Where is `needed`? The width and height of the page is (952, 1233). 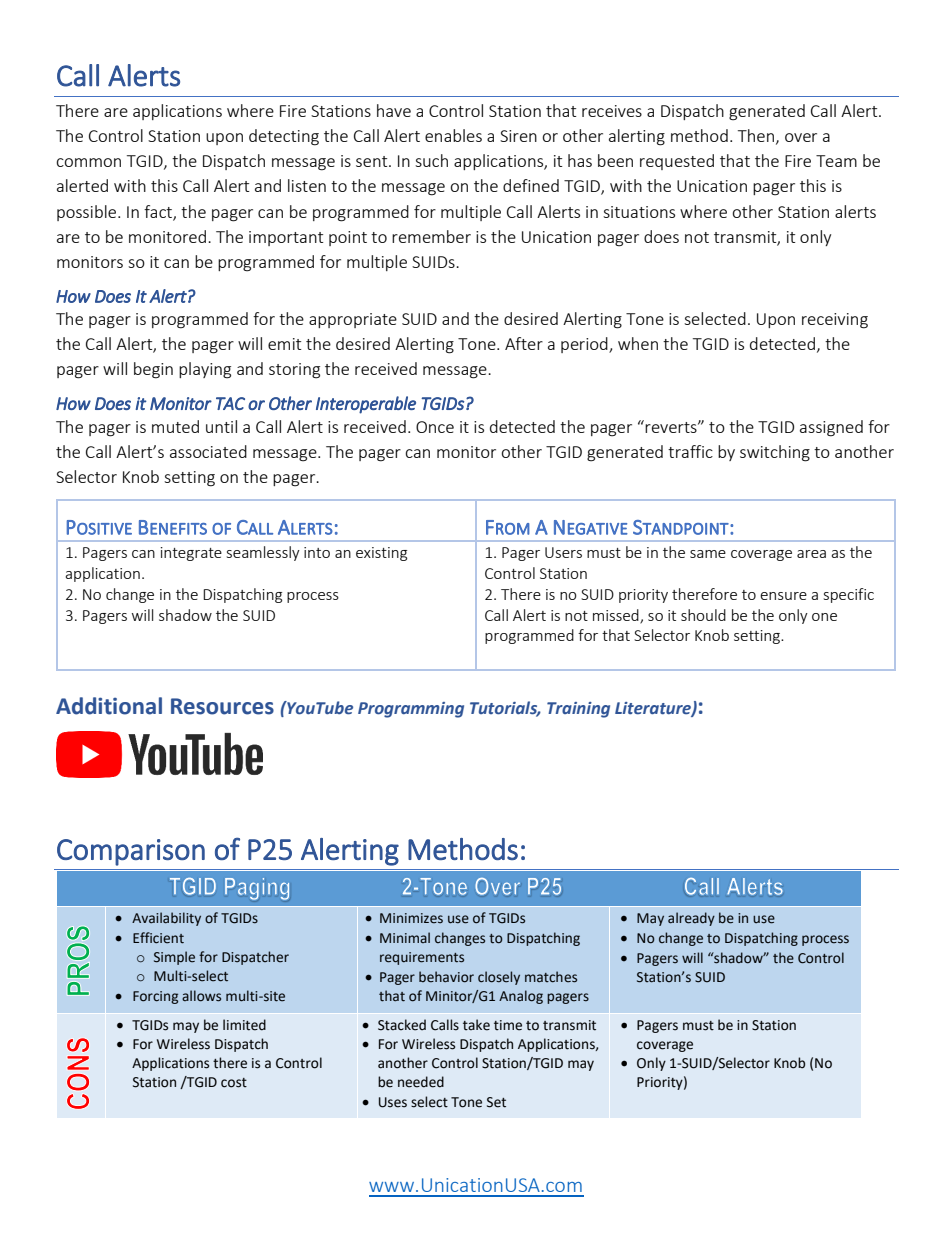 needed is located at coordinates (421, 1082).
